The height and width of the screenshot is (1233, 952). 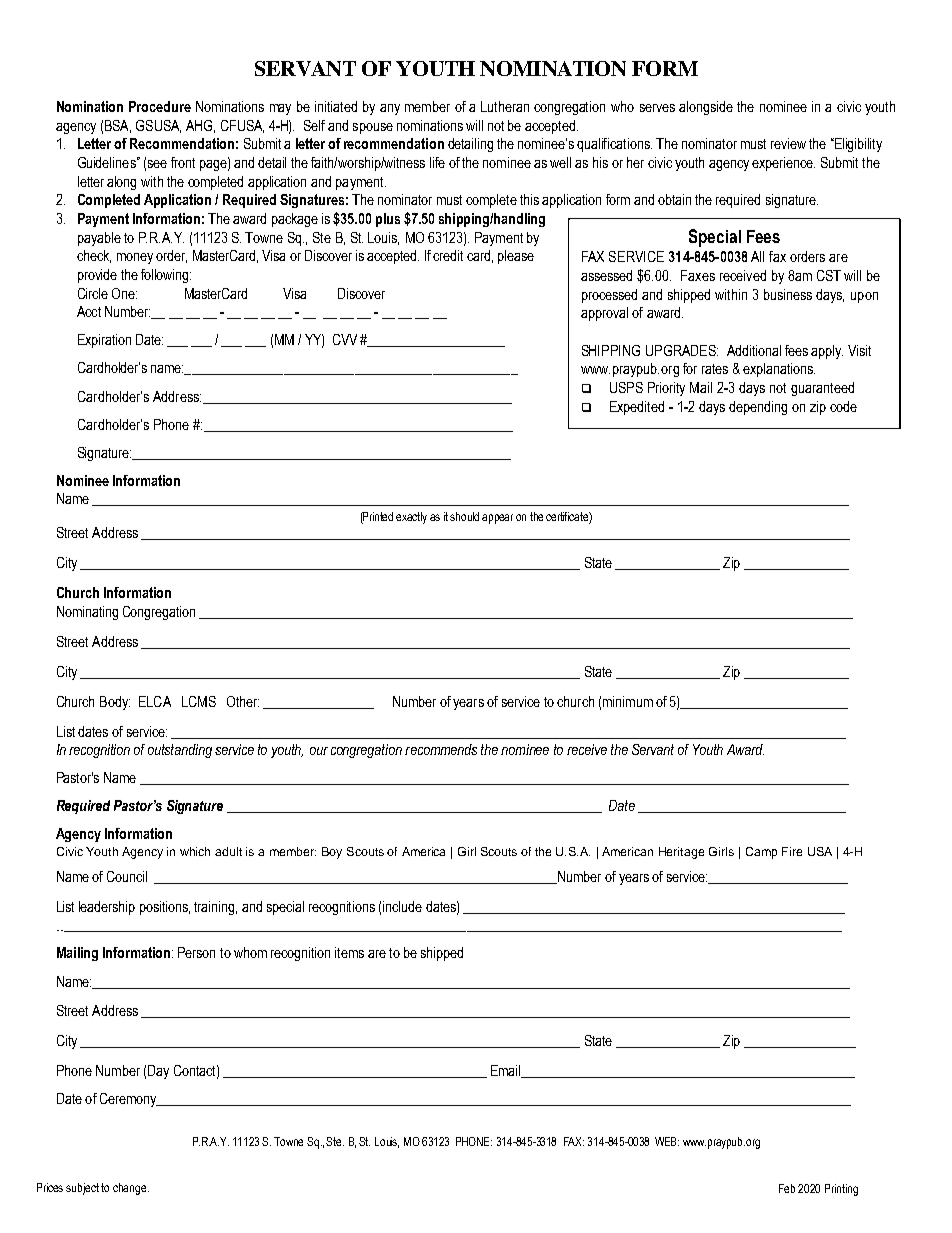 I want to click on front, so click(x=183, y=162).
